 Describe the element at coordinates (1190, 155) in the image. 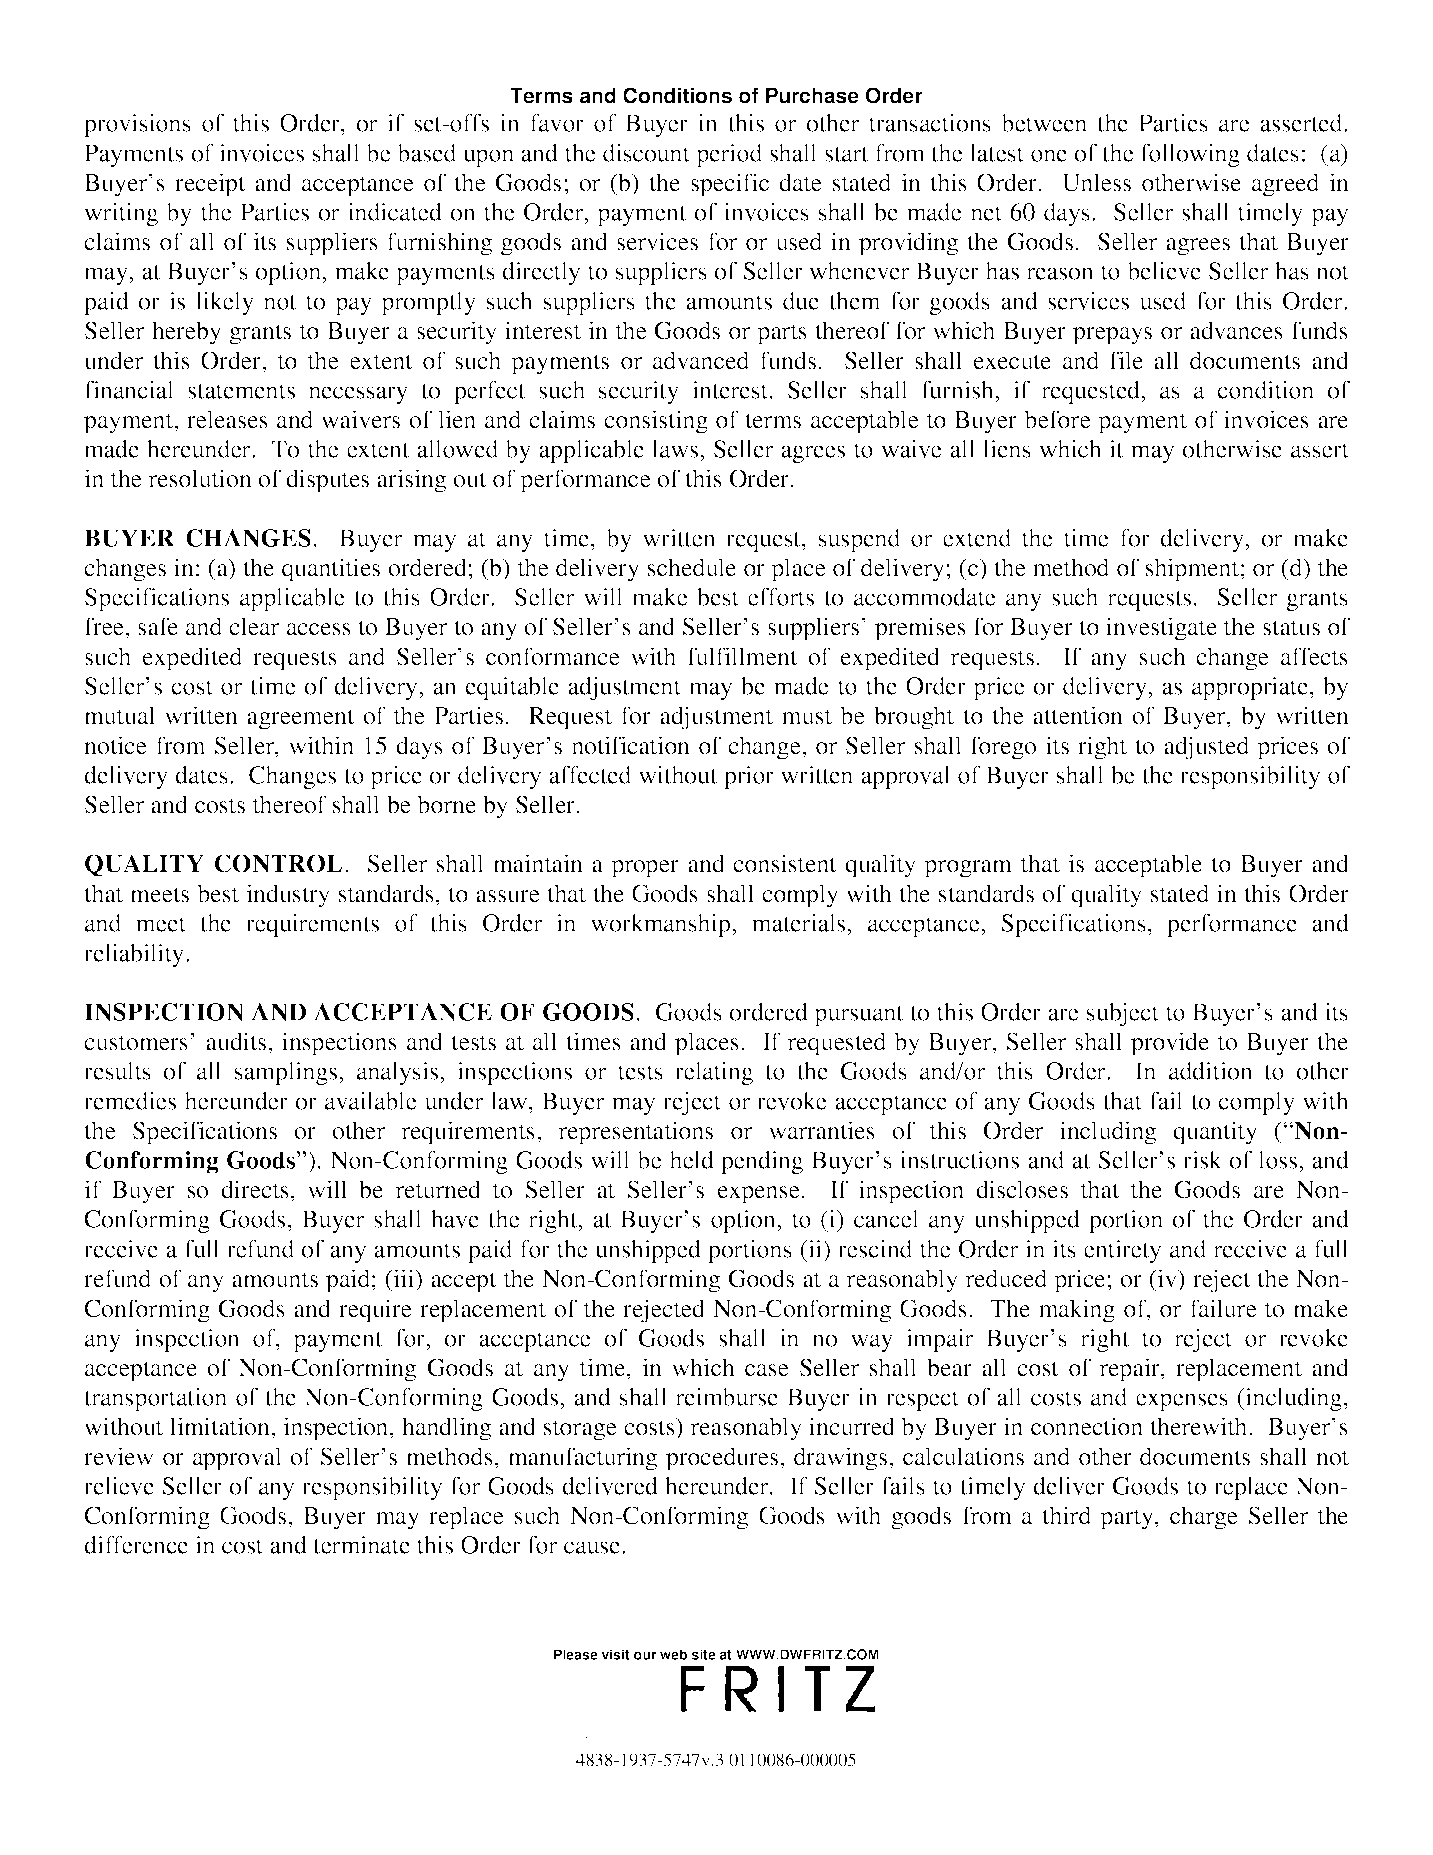

I see `following` at that location.
